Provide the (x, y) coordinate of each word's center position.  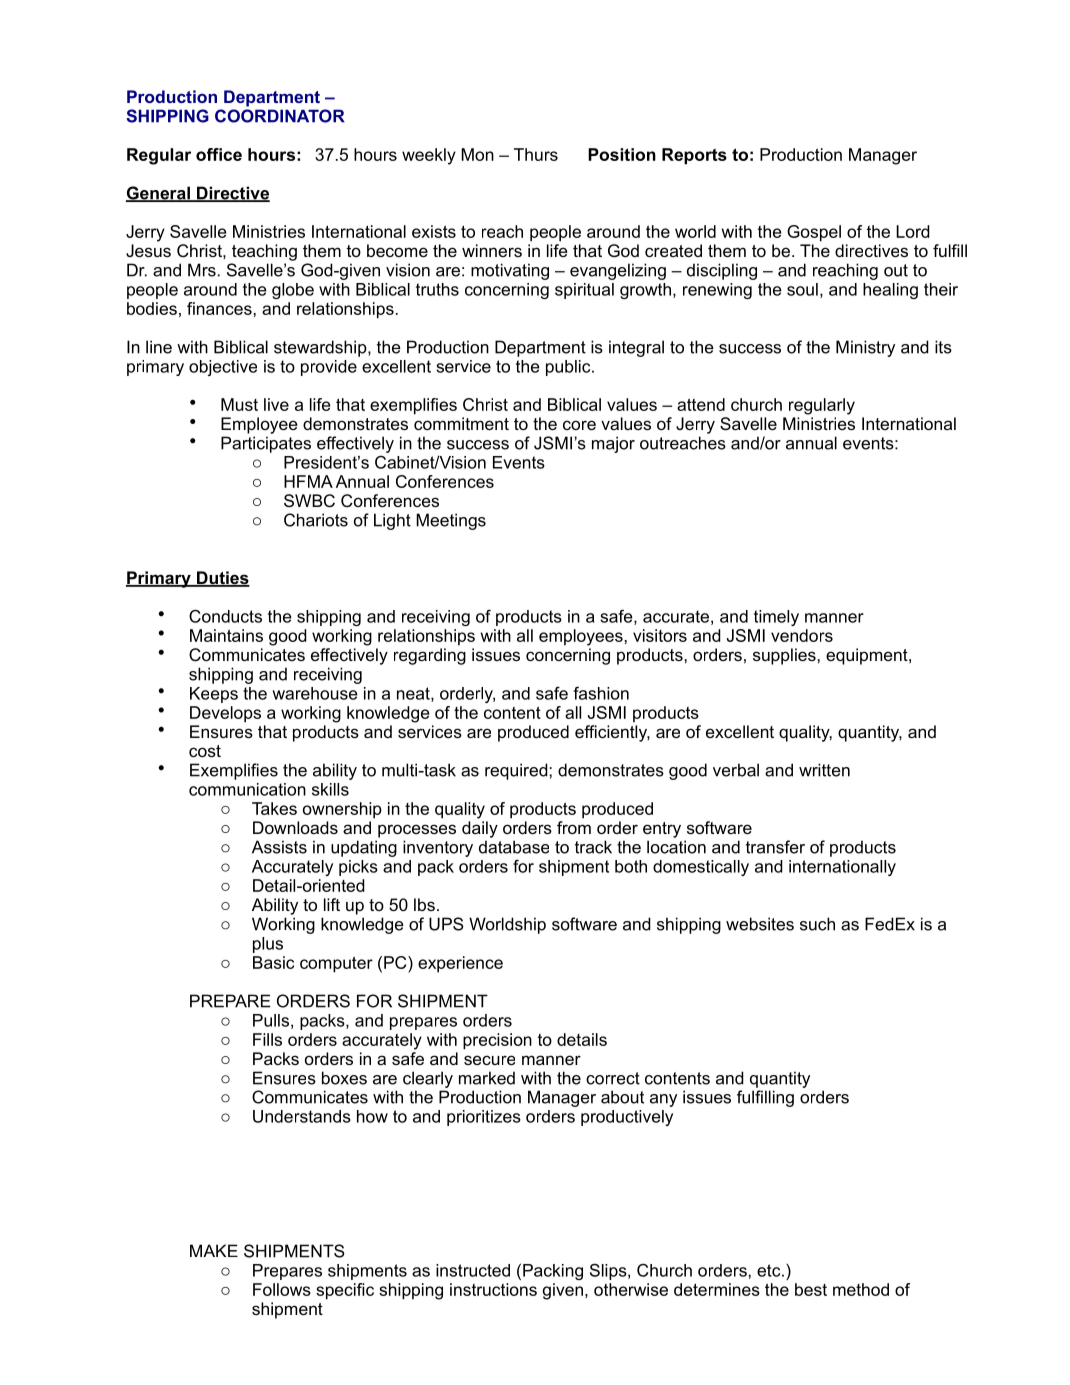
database (514, 847)
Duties (222, 579)
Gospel (814, 233)
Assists (279, 847)
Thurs (536, 154)
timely (776, 618)
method (861, 1289)
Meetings (451, 521)
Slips (609, 1271)
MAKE (214, 1250)
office (219, 154)
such (817, 924)
